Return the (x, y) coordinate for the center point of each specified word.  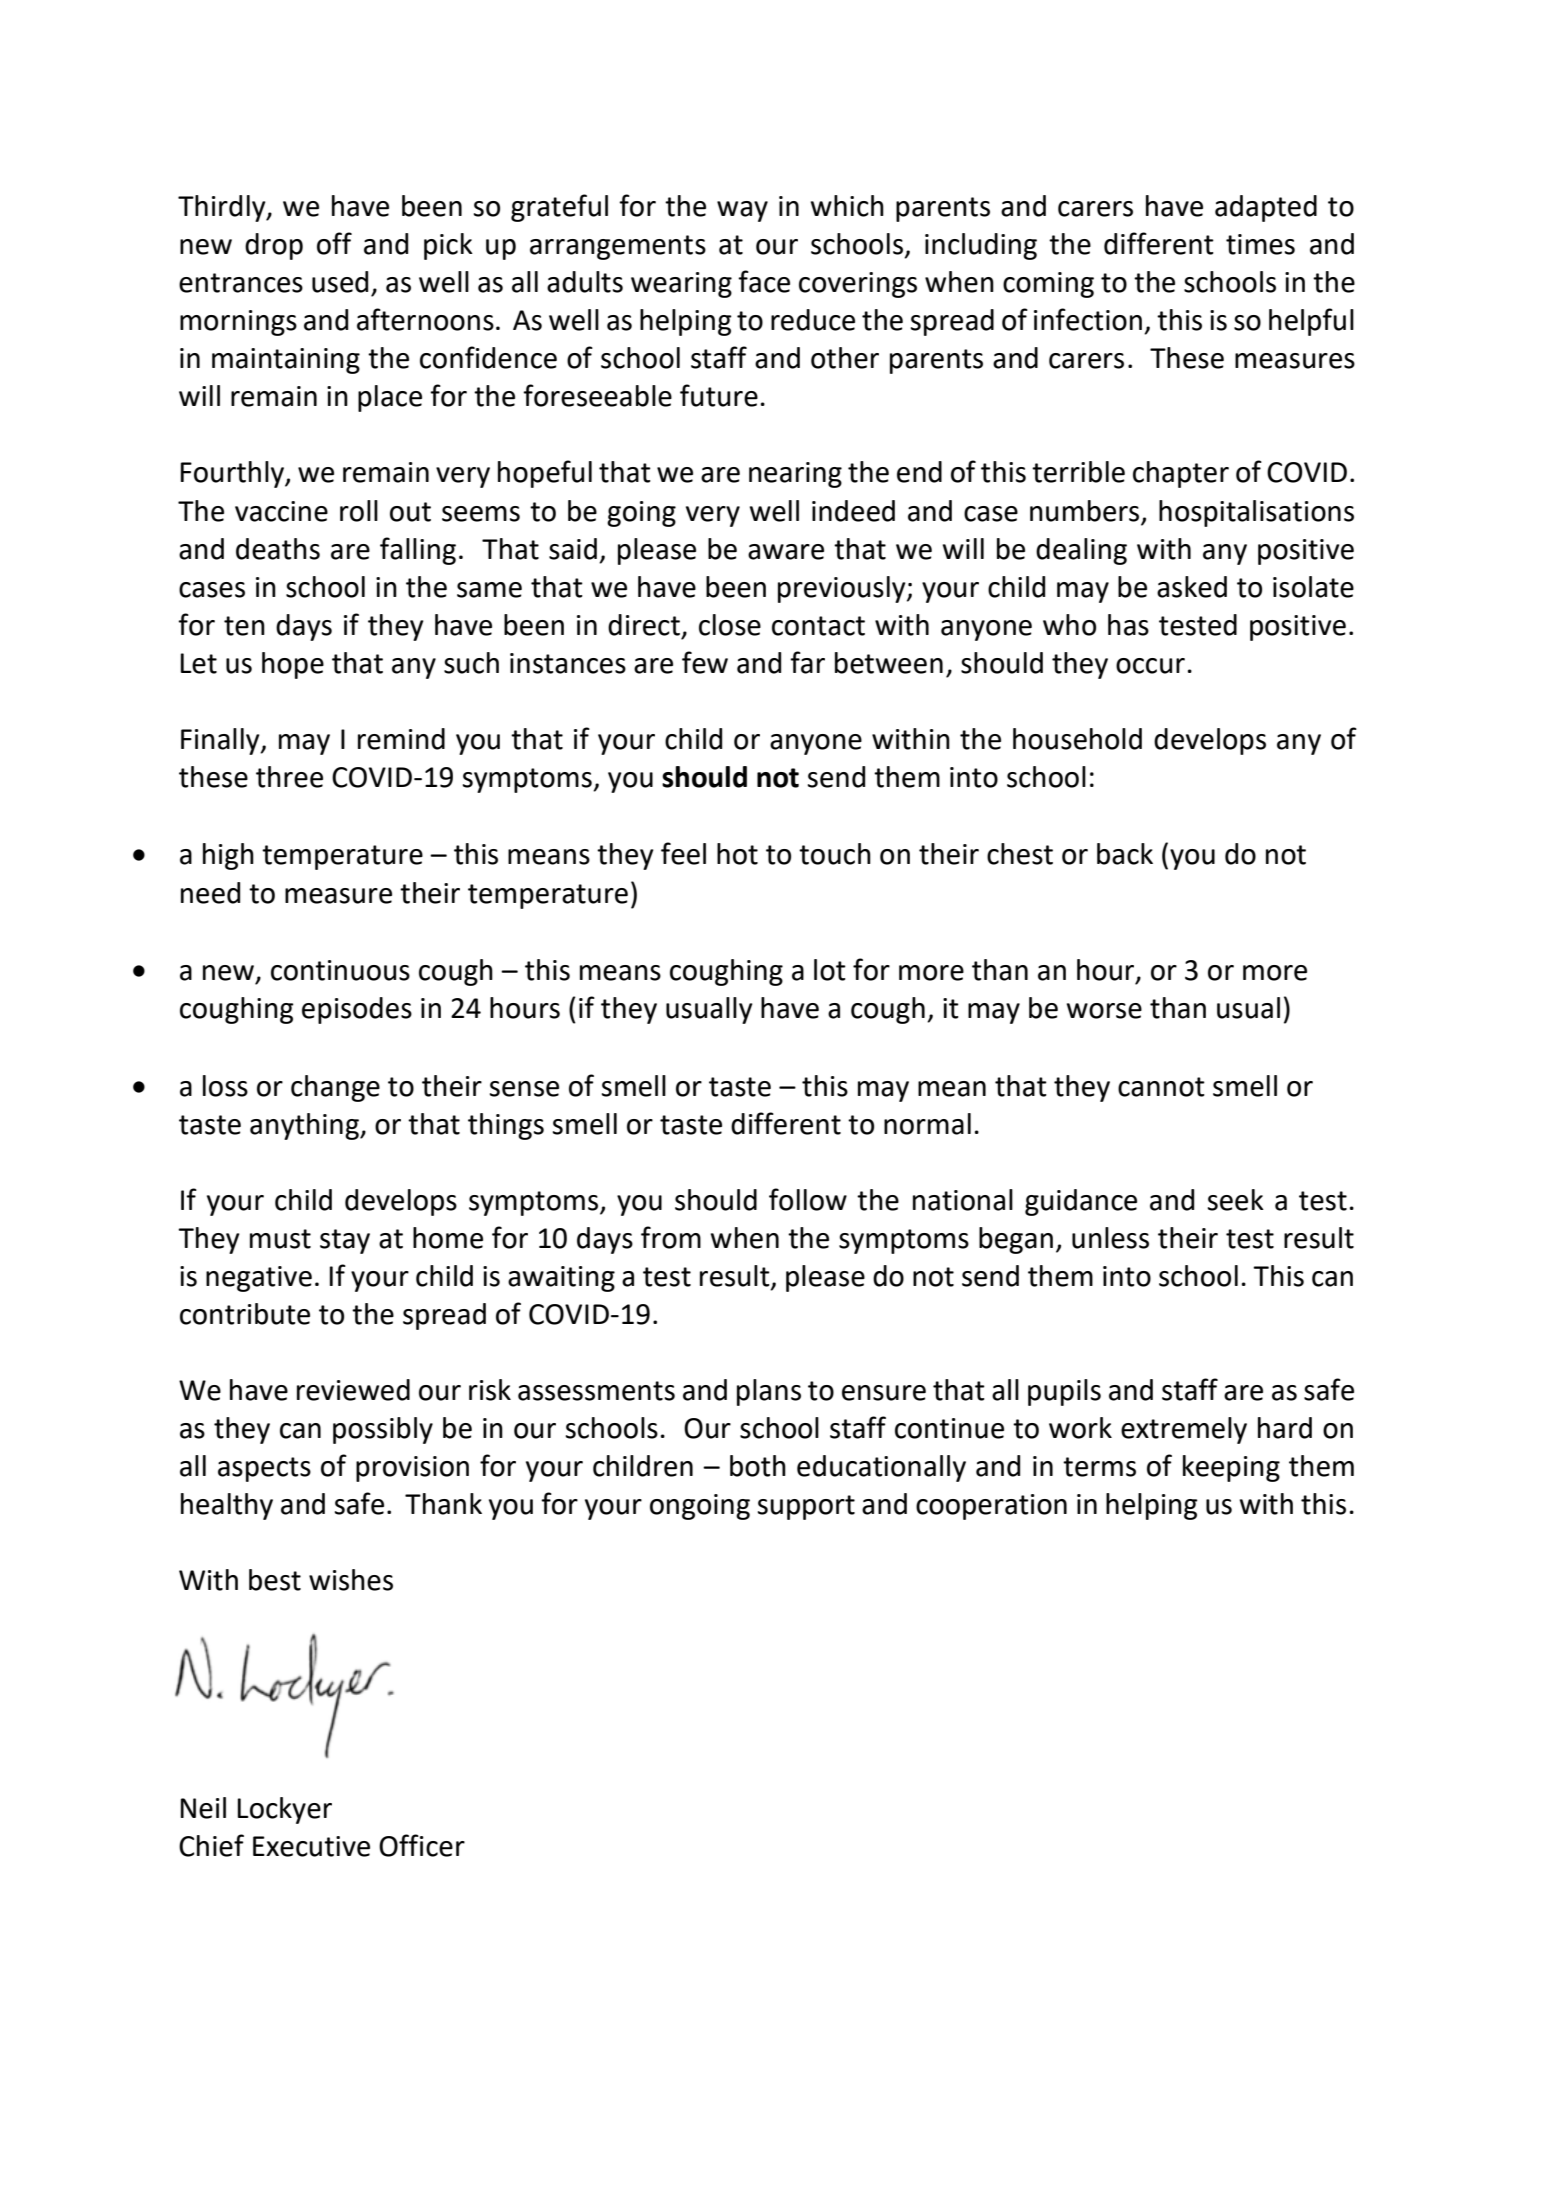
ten (244, 626)
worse (1104, 1011)
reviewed (353, 1390)
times (1260, 244)
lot (830, 970)
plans (769, 1392)
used (340, 282)
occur (1150, 666)
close (730, 625)
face (764, 281)
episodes (357, 1010)
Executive (311, 1846)
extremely (1184, 1430)
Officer (422, 1845)
